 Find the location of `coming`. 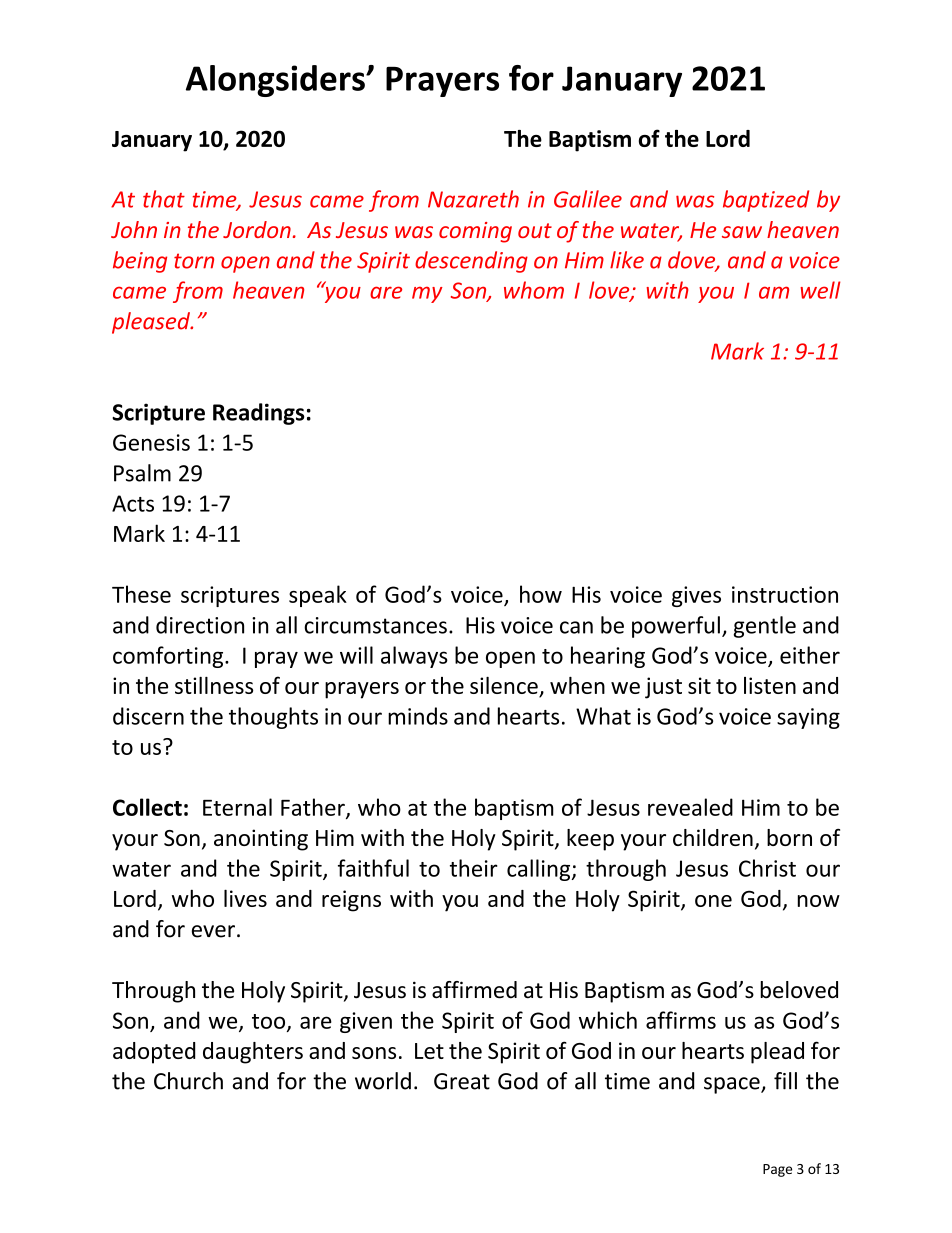

coming is located at coordinates (475, 232).
